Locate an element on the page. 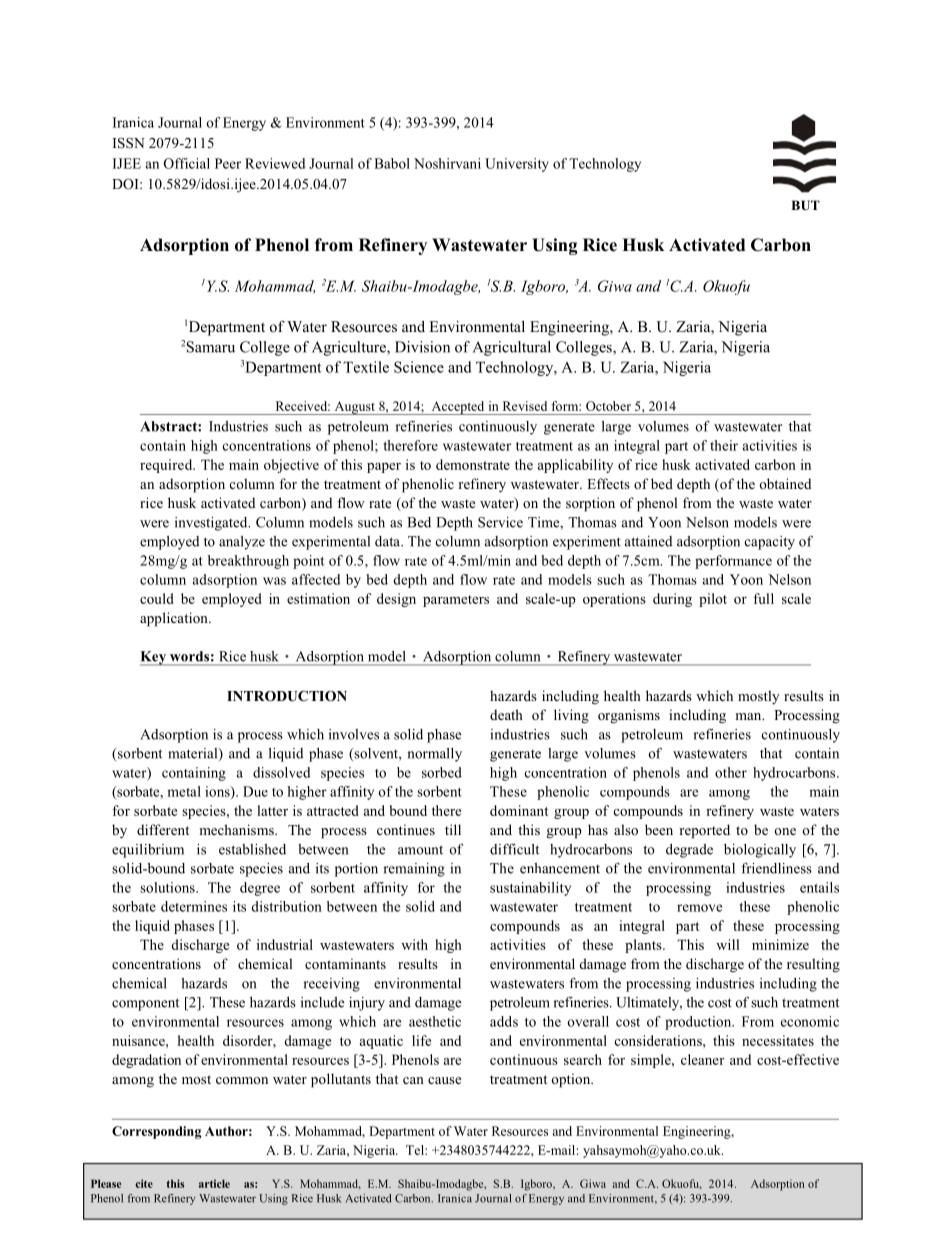 Image resolution: width=952 pixels, height=1233 pixels. Official is located at coordinates (186, 163).
